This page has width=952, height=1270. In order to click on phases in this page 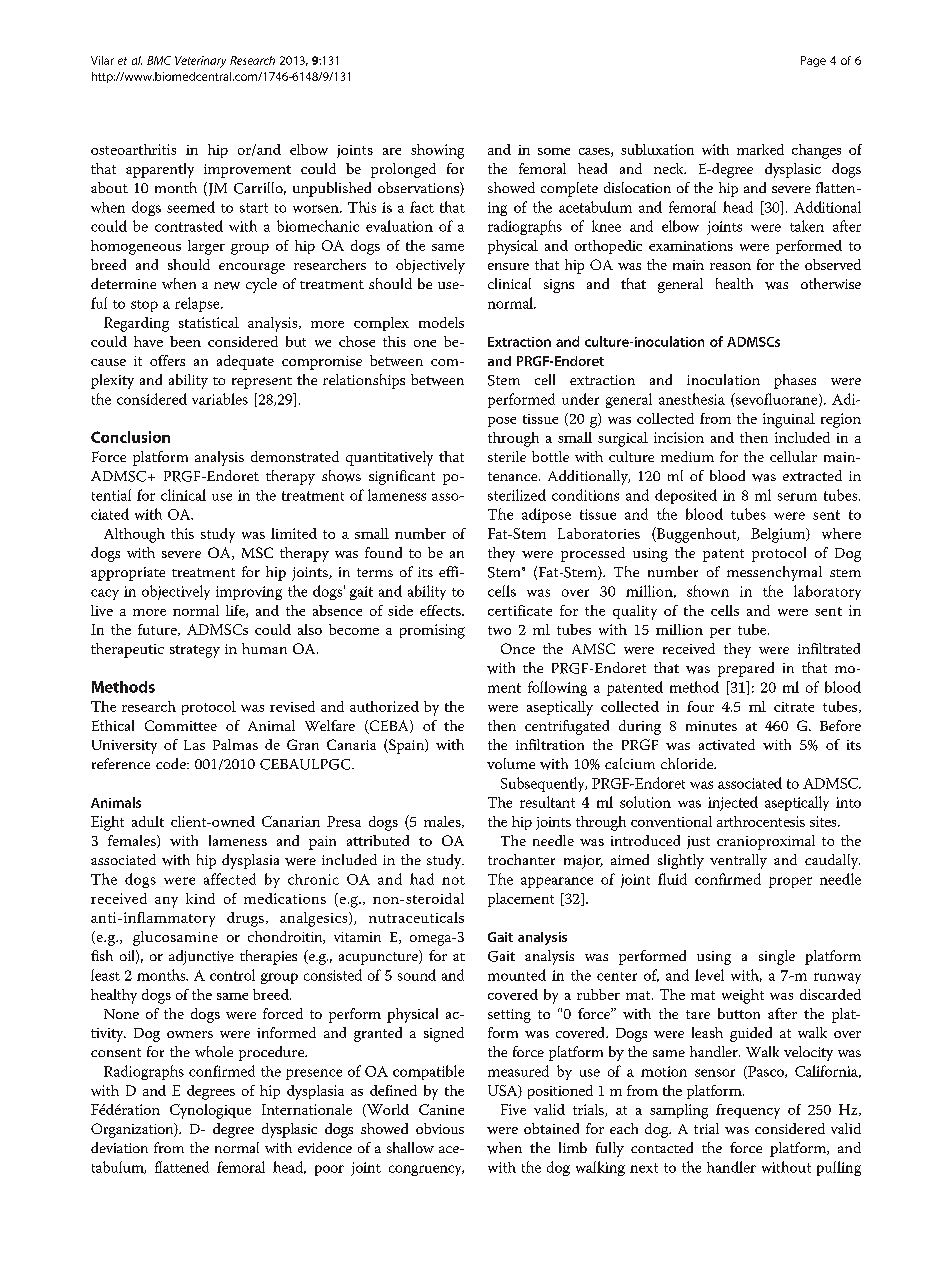, I will do `click(795, 381)`.
